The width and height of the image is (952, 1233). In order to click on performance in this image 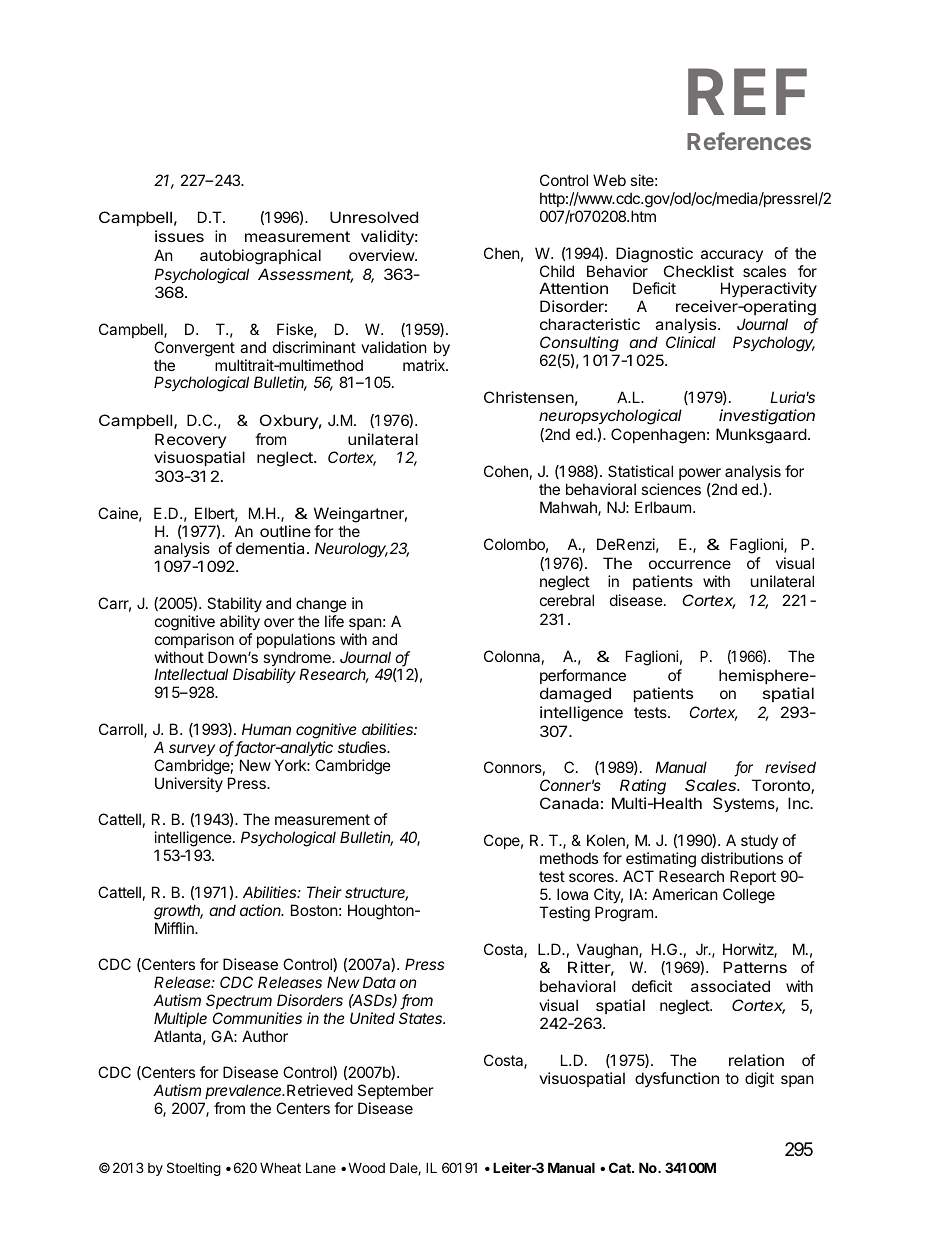, I will do `click(583, 676)`.
